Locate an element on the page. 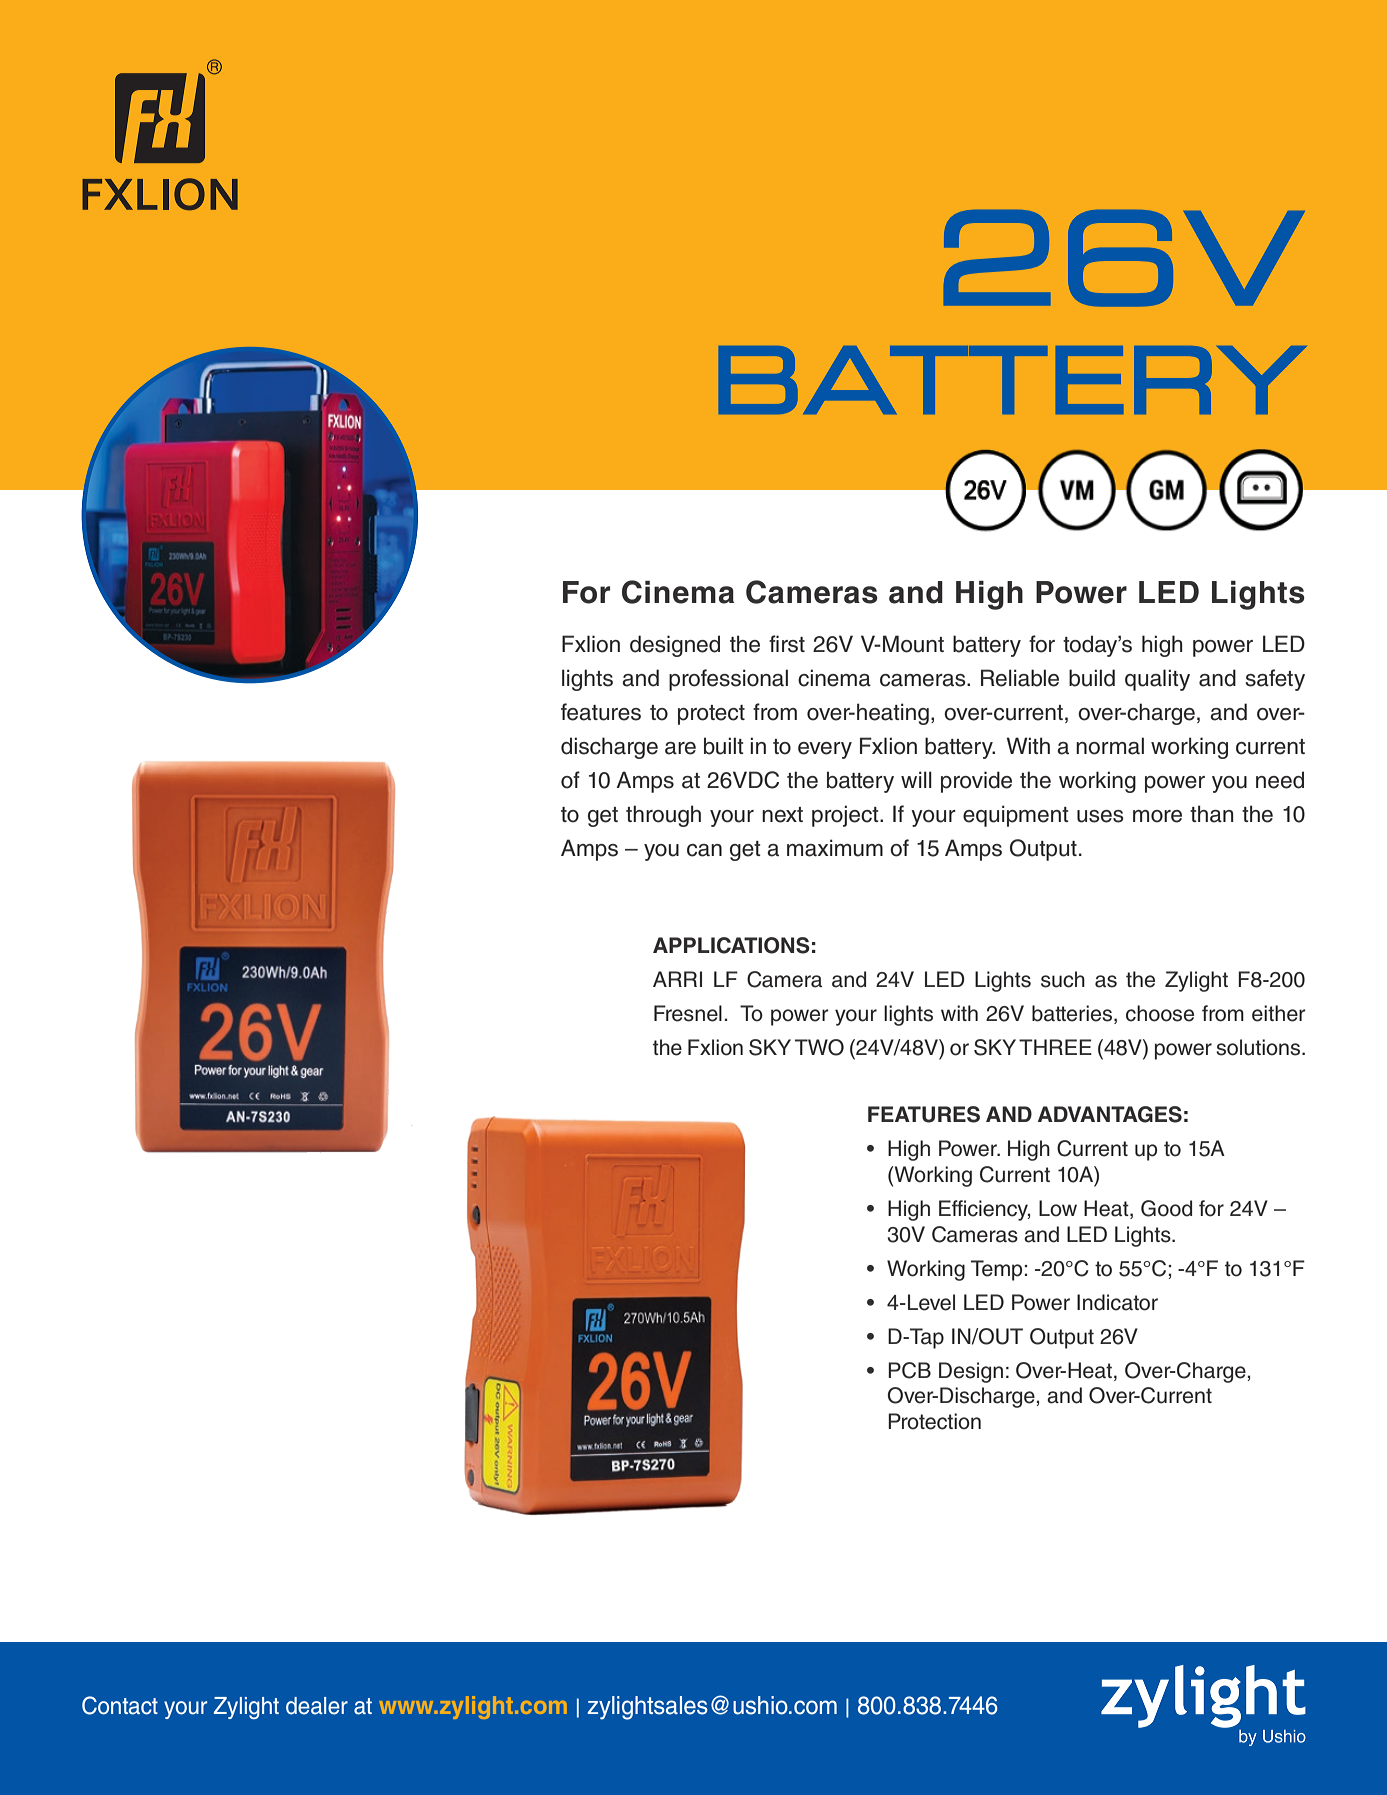 This image has height=1795, width=1387. professional is located at coordinates (728, 680).
